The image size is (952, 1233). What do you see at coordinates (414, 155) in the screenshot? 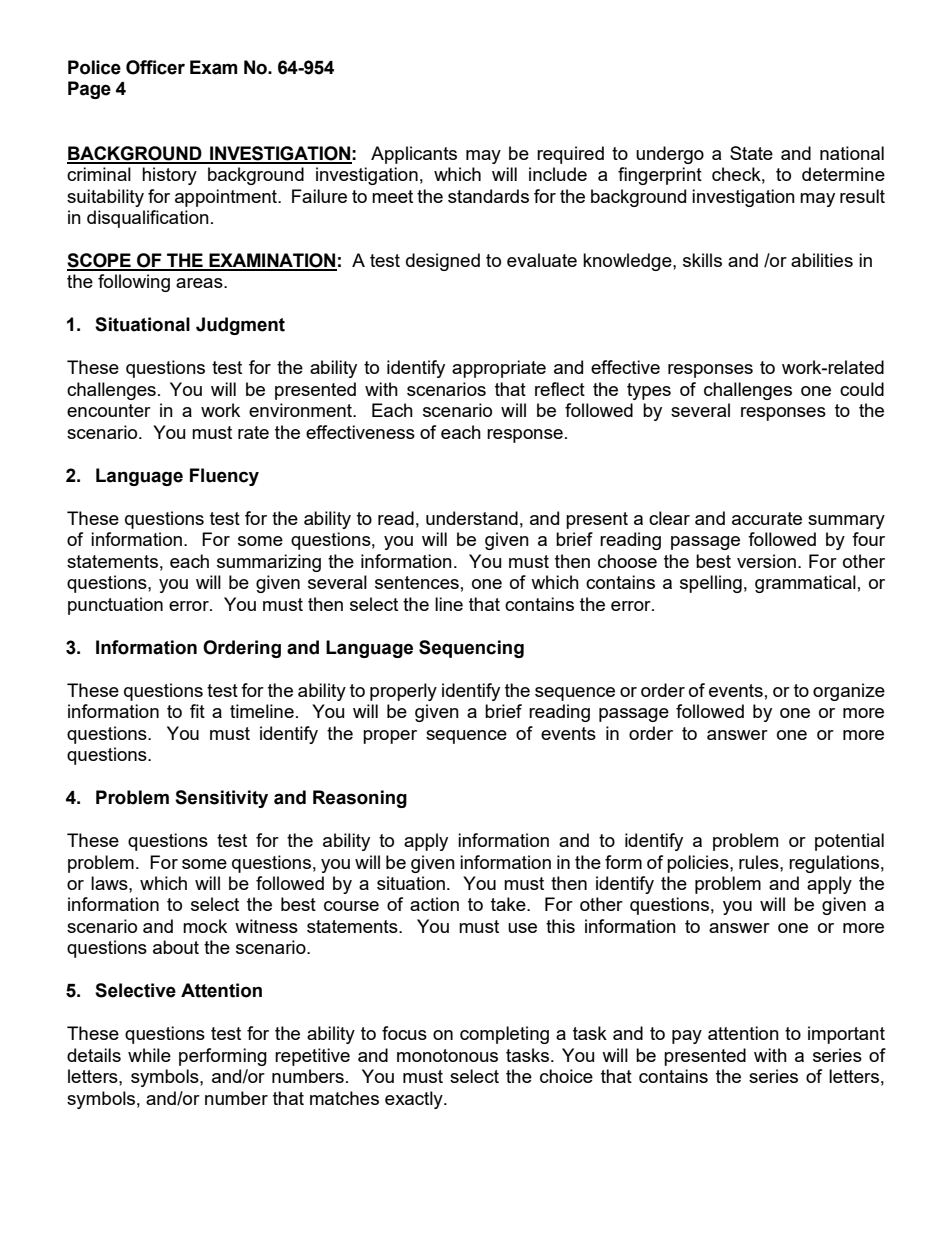
I see `Applicants` at bounding box center [414, 155].
